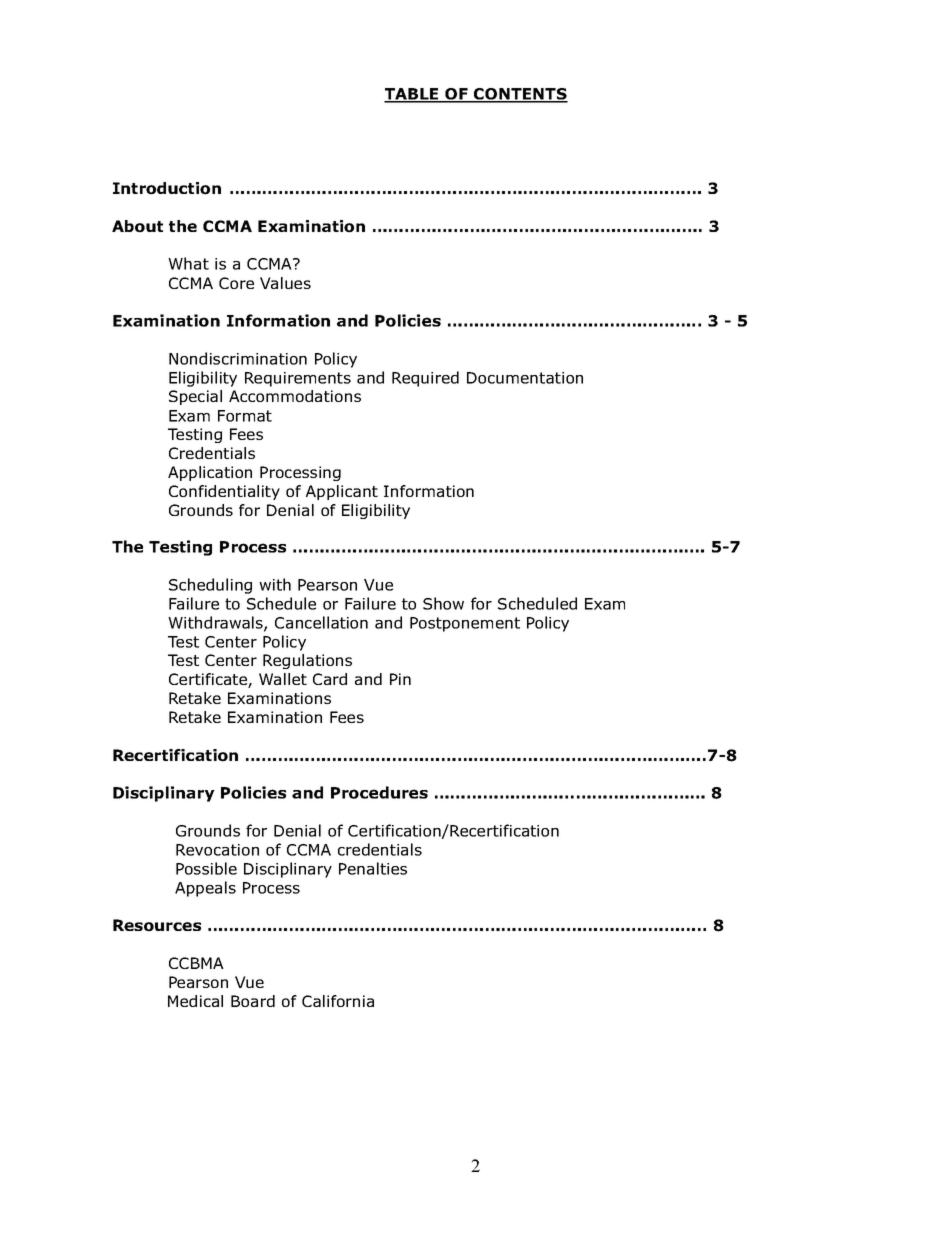  What do you see at coordinates (520, 95) in the screenshot?
I see `CONTENTS` at bounding box center [520, 95].
